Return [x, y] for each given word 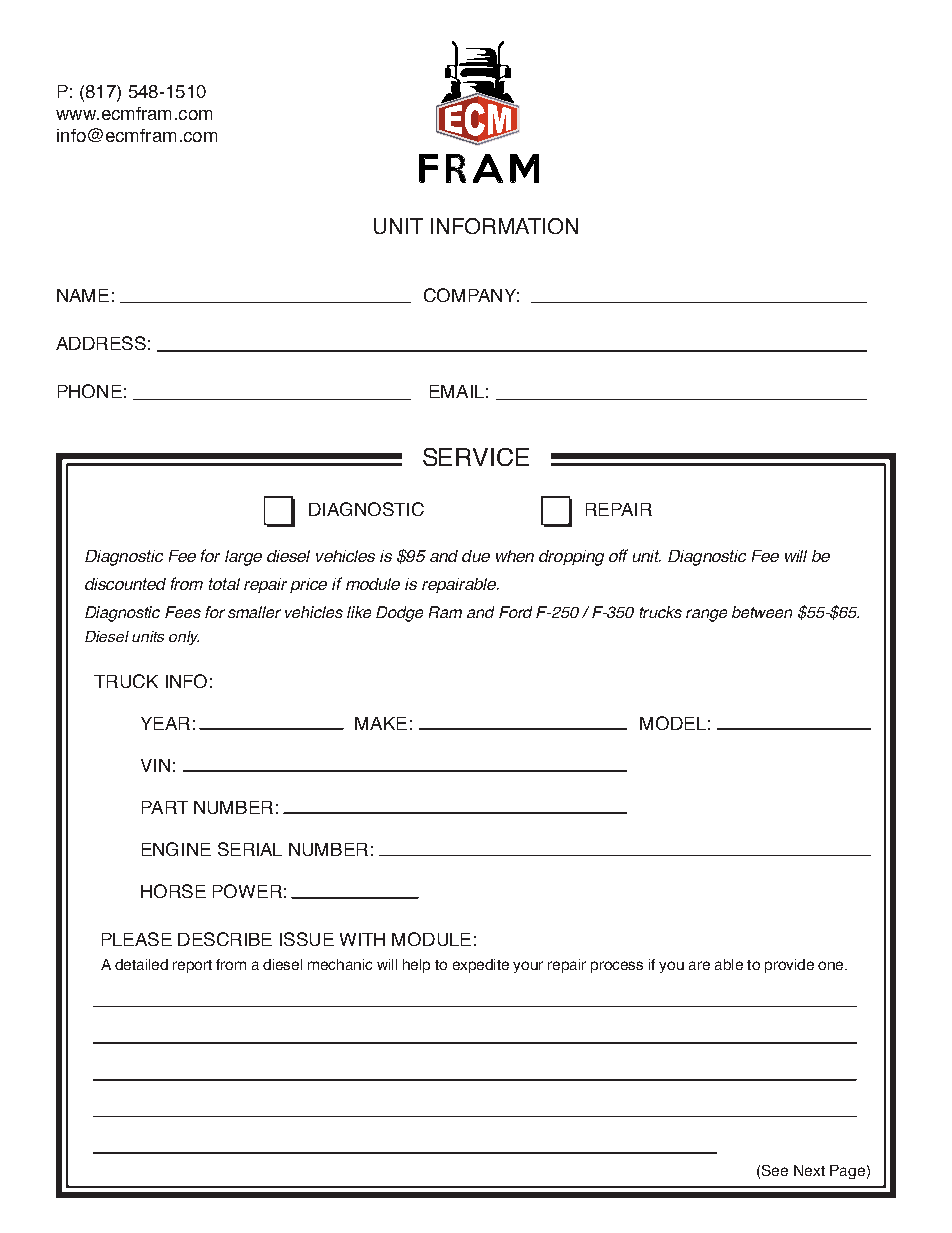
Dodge [399, 614]
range [706, 615]
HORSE [173, 891]
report [192, 966]
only [184, 638]
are [699, 965]
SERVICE [476, 457]
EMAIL [457, 391]
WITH [362, 939]
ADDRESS [101, 343]
